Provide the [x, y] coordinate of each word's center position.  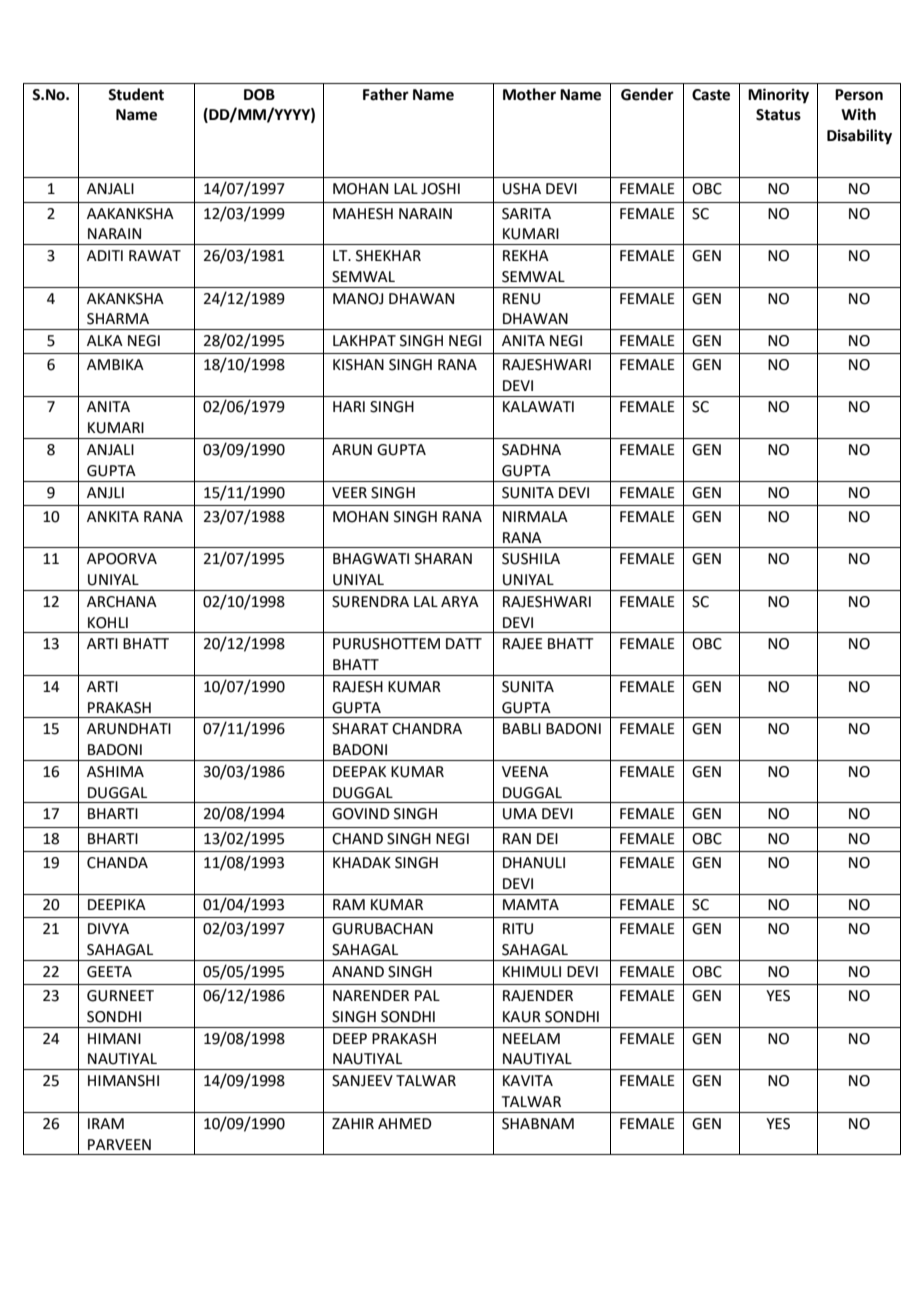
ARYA [460, 601]
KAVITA [528, 1080]
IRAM [106, 1123]
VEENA [525, 771]
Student [136, 94]
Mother [529, 94]
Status [778, 115]
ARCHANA [122, 602]
